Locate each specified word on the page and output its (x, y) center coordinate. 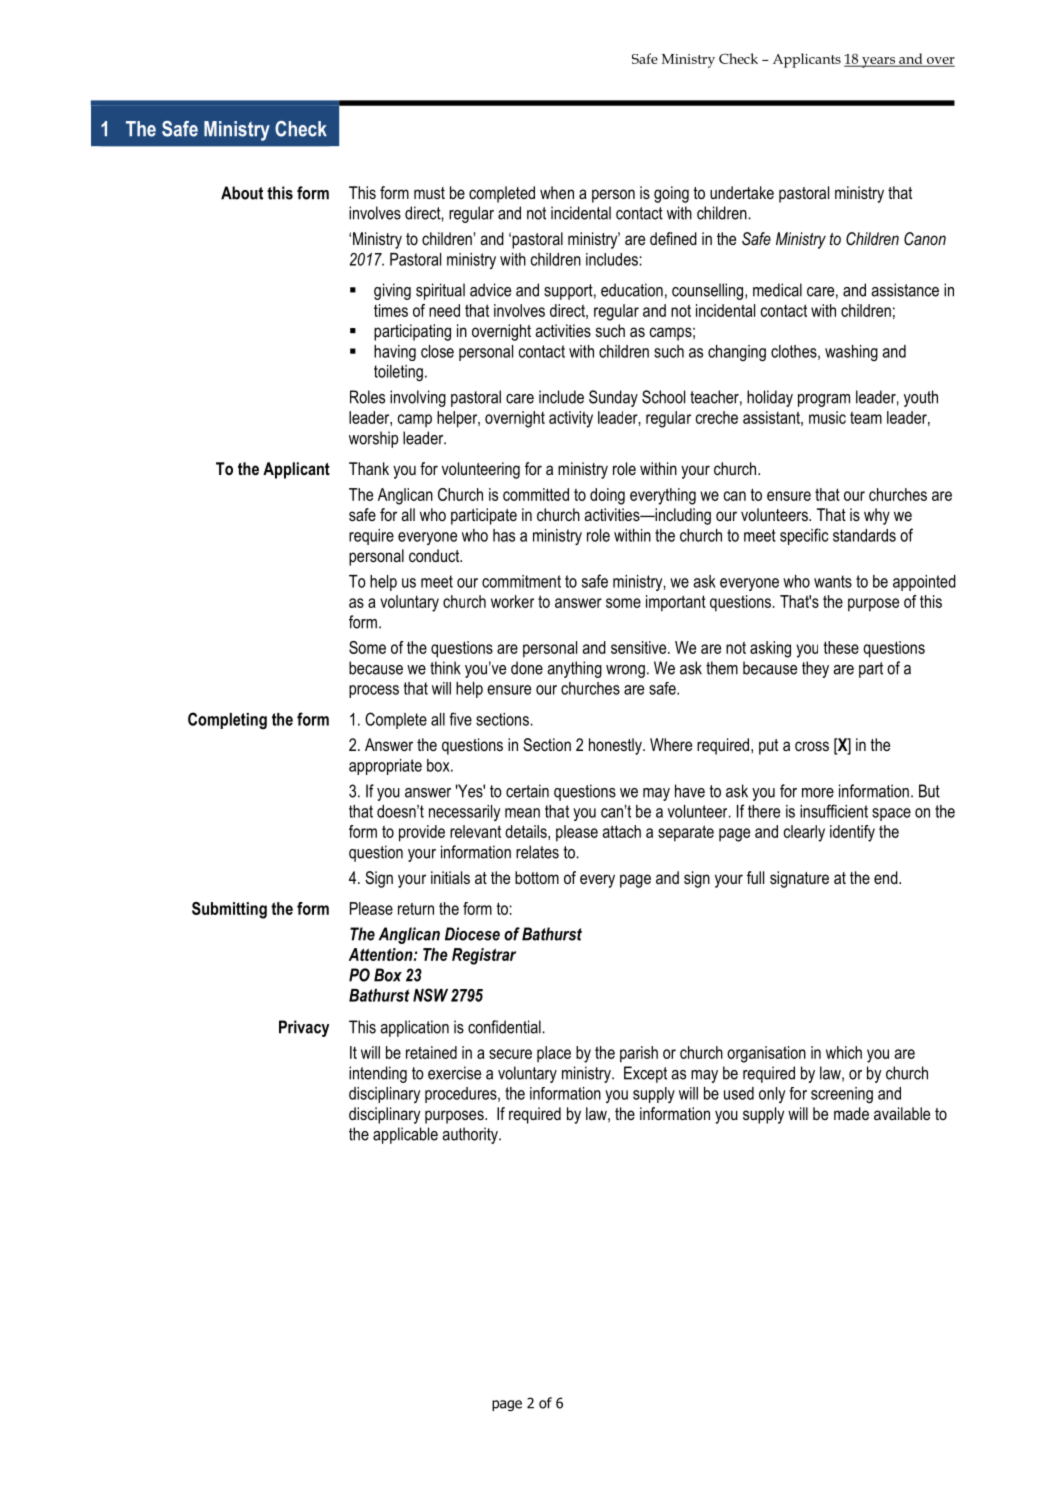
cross (812, 746)
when (557, 192)
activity (571, 419)
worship (373, 439)
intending (378, 1074)
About (242, 193)
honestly (616, 746)
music (827, 417)
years (879, 62)
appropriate (385, 767)
